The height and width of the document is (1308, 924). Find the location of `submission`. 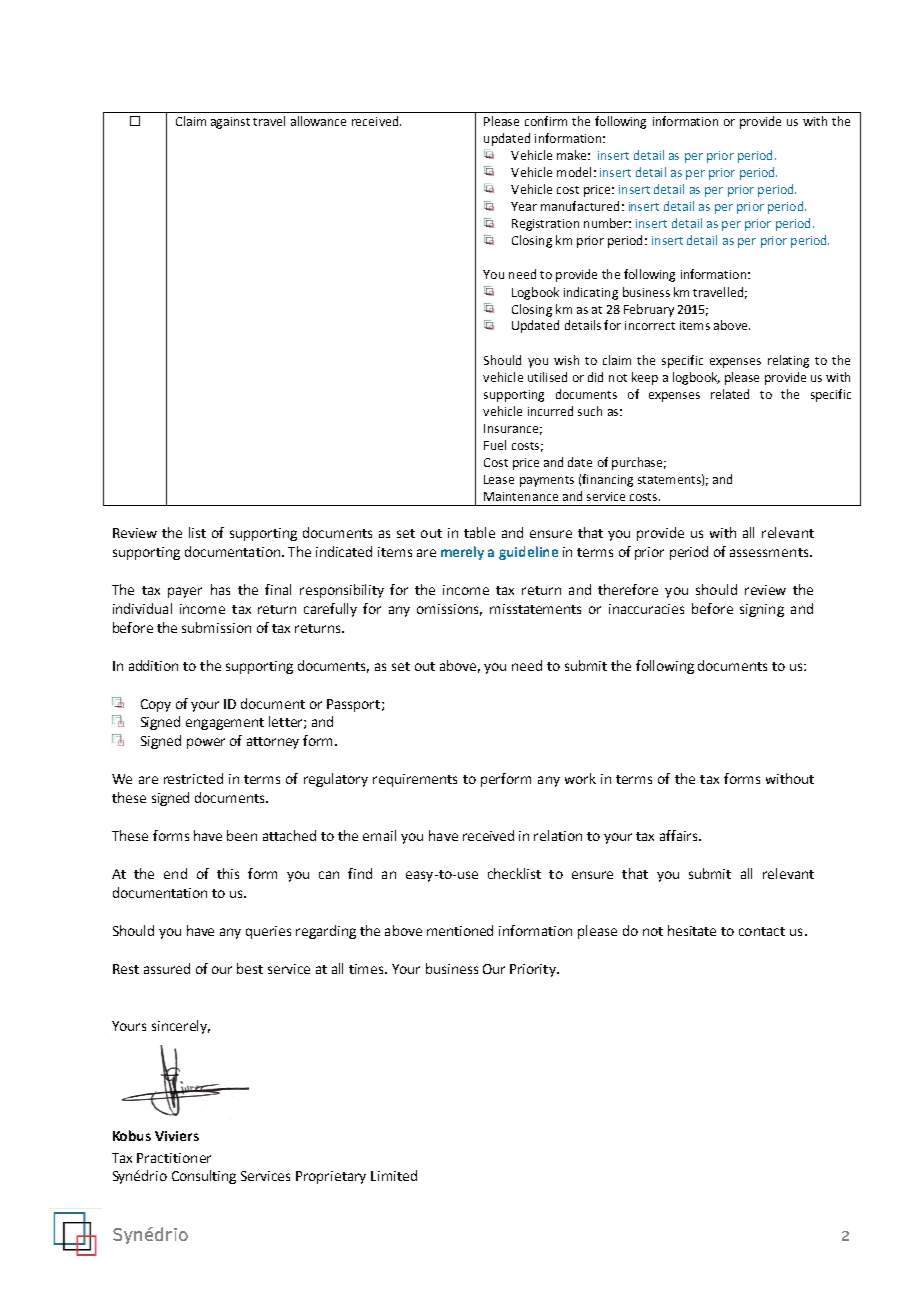

submission is located at coordinates (216, 627).
